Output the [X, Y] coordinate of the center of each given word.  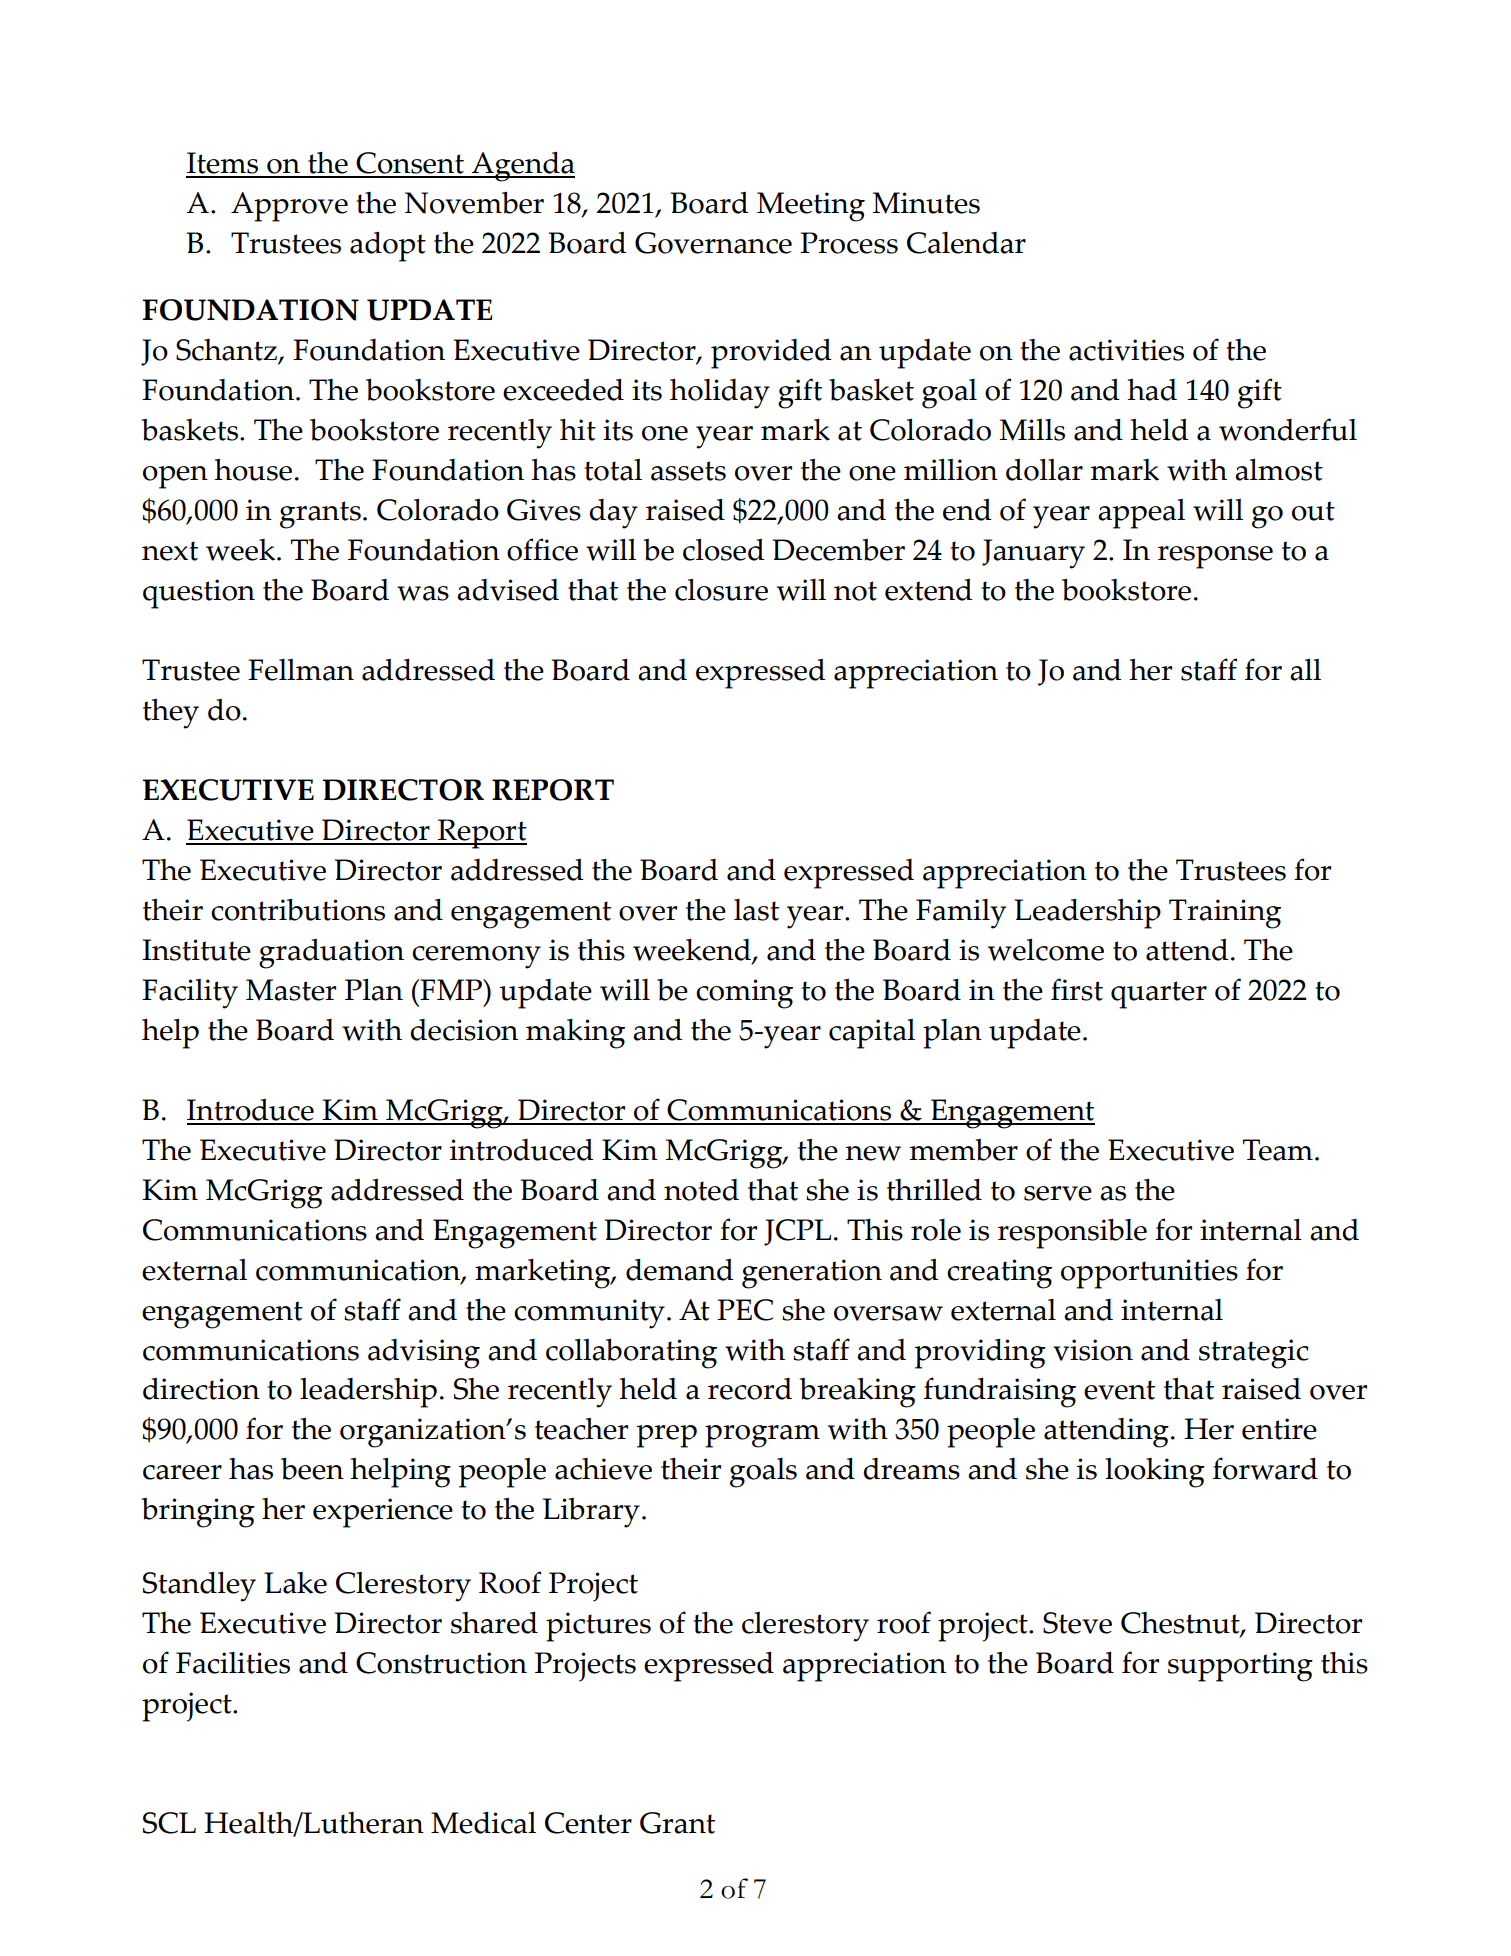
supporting [1240, 1667]
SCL [169, 1823]
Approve [289, 207]
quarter [1159, 995]
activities [1126, 350]
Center [588, 1823]
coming [744, 994]
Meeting [811, 207]
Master [291, 990]
